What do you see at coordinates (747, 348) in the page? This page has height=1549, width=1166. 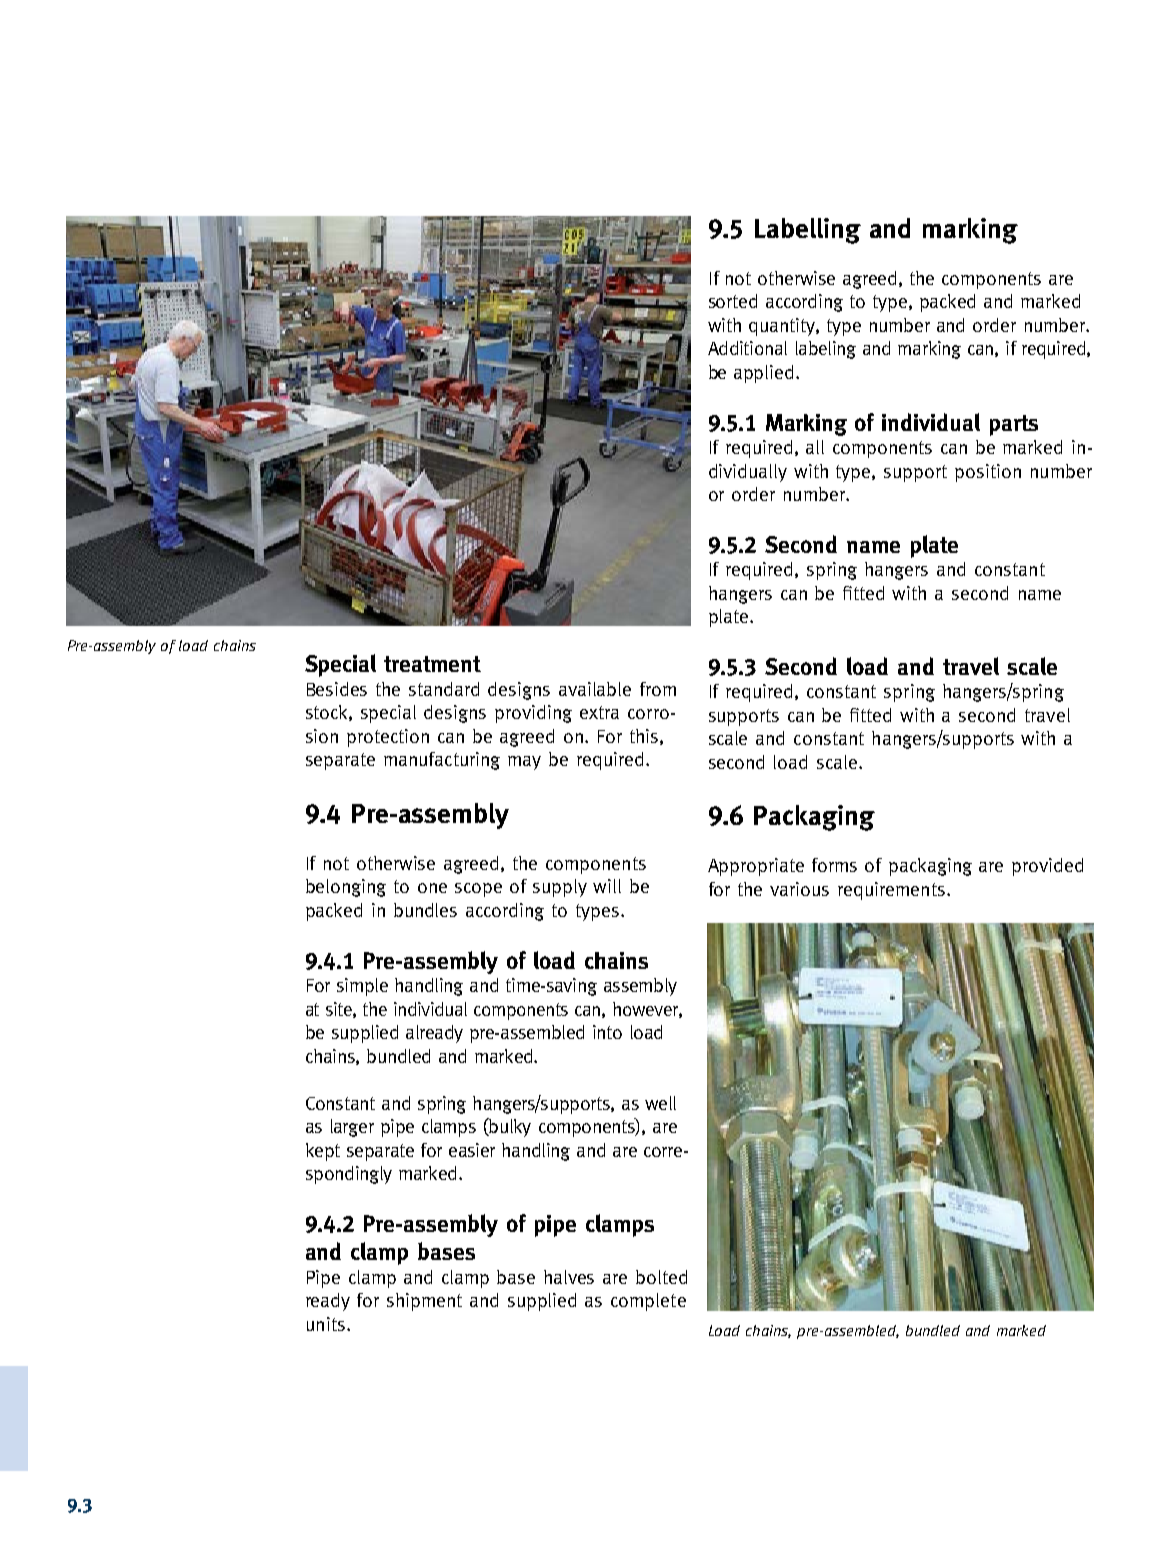 I see `Additional` at bounding box center [747, 348].
